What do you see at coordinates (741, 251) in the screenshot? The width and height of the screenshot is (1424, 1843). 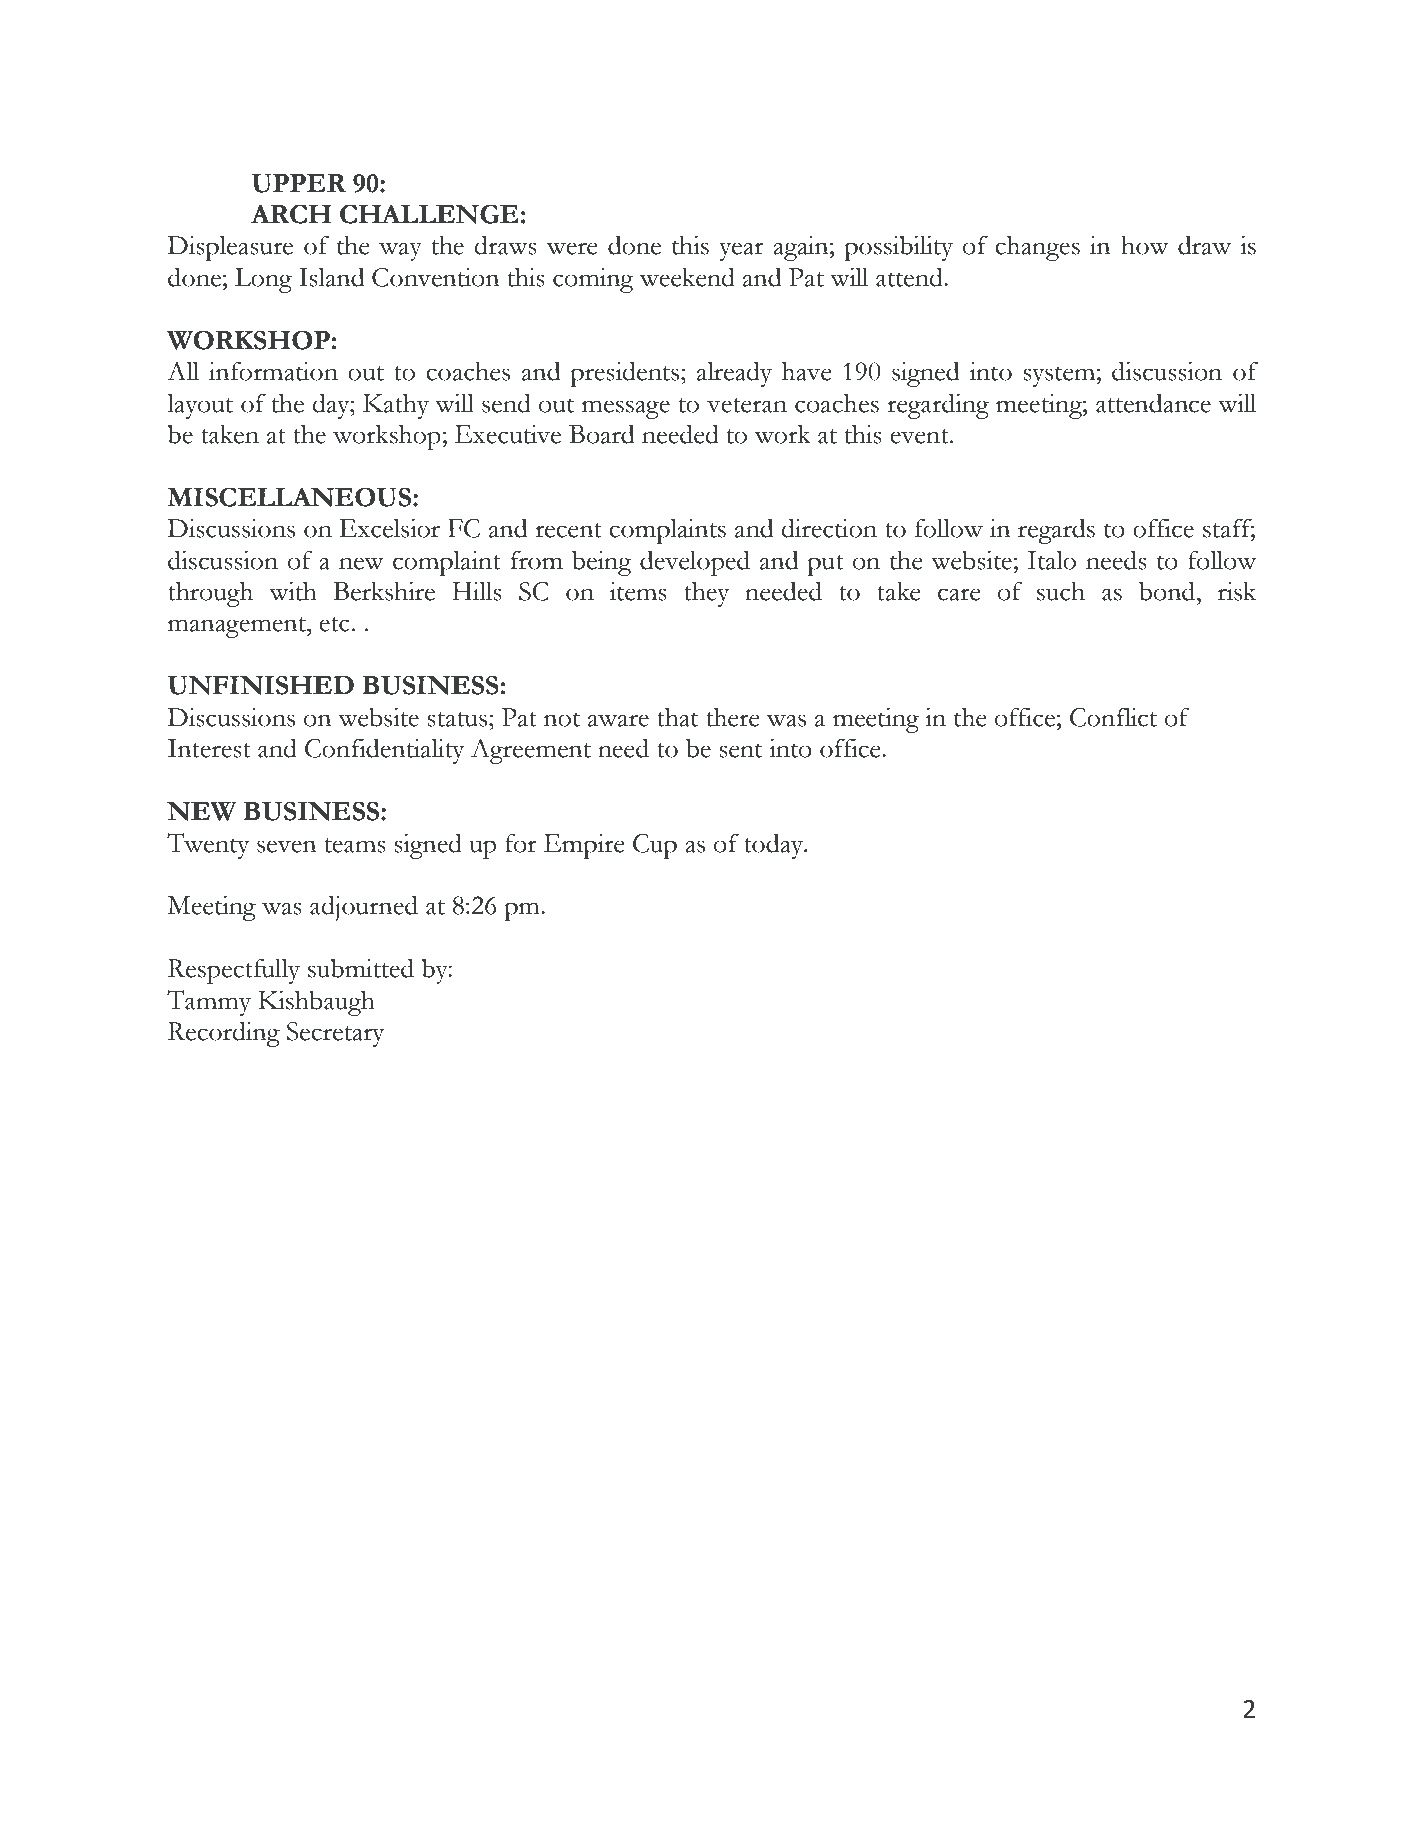 I see `year` at bounding box center [741, 251].
